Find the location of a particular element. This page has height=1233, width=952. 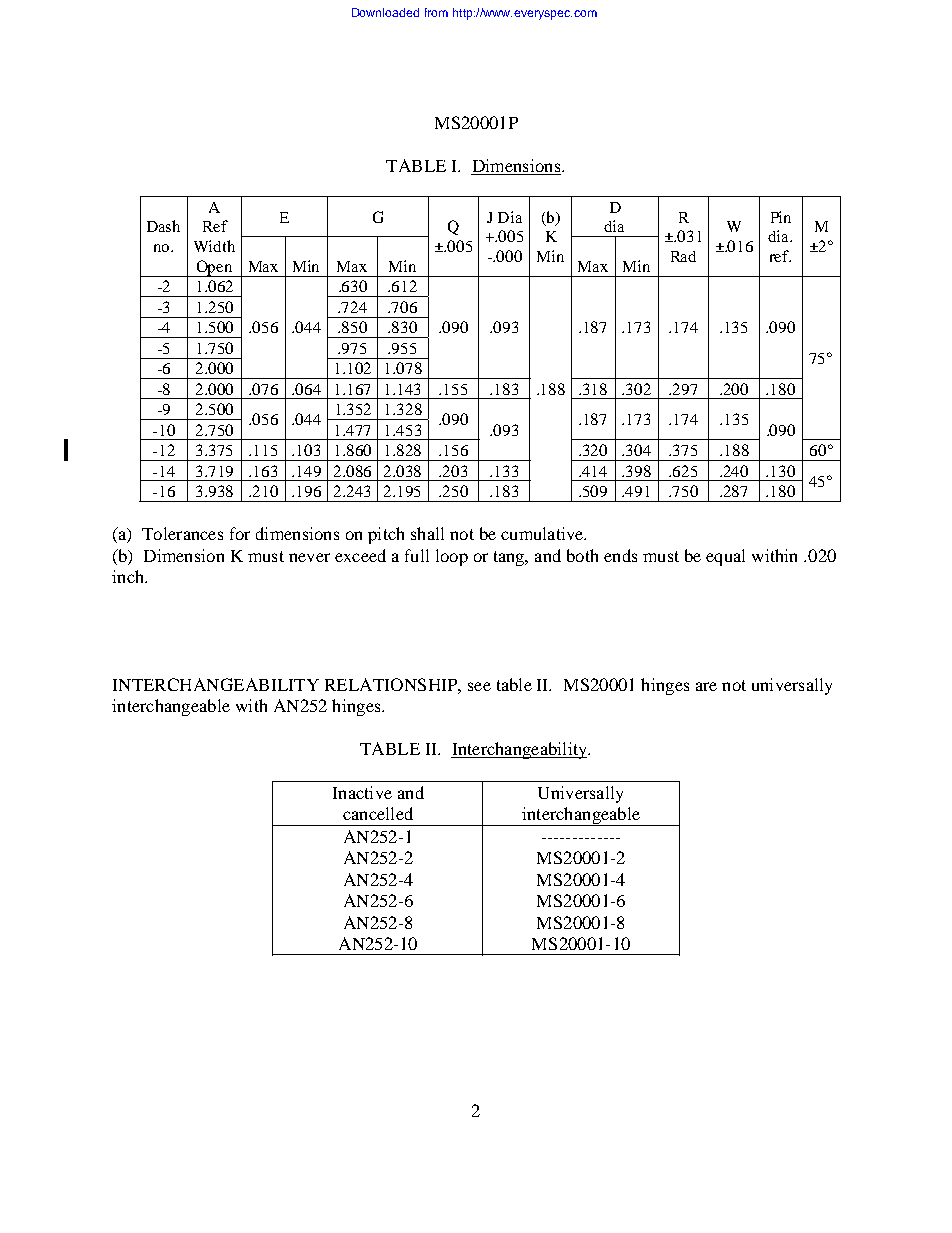

Tolerances is located at coordinates (182, 533).
